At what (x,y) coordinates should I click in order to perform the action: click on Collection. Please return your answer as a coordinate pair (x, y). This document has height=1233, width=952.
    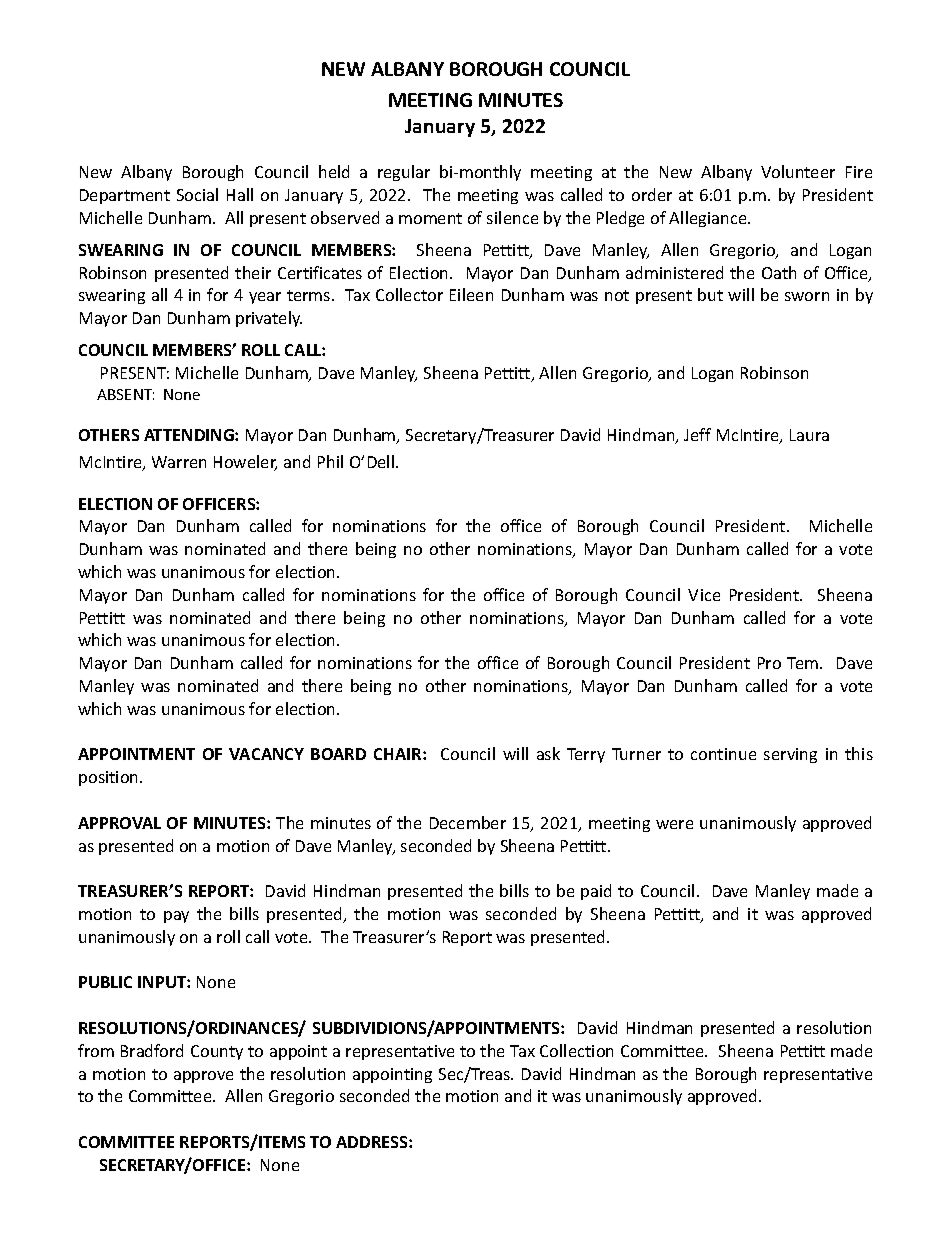
    Looking at the image, I should click on (576, 1050).
